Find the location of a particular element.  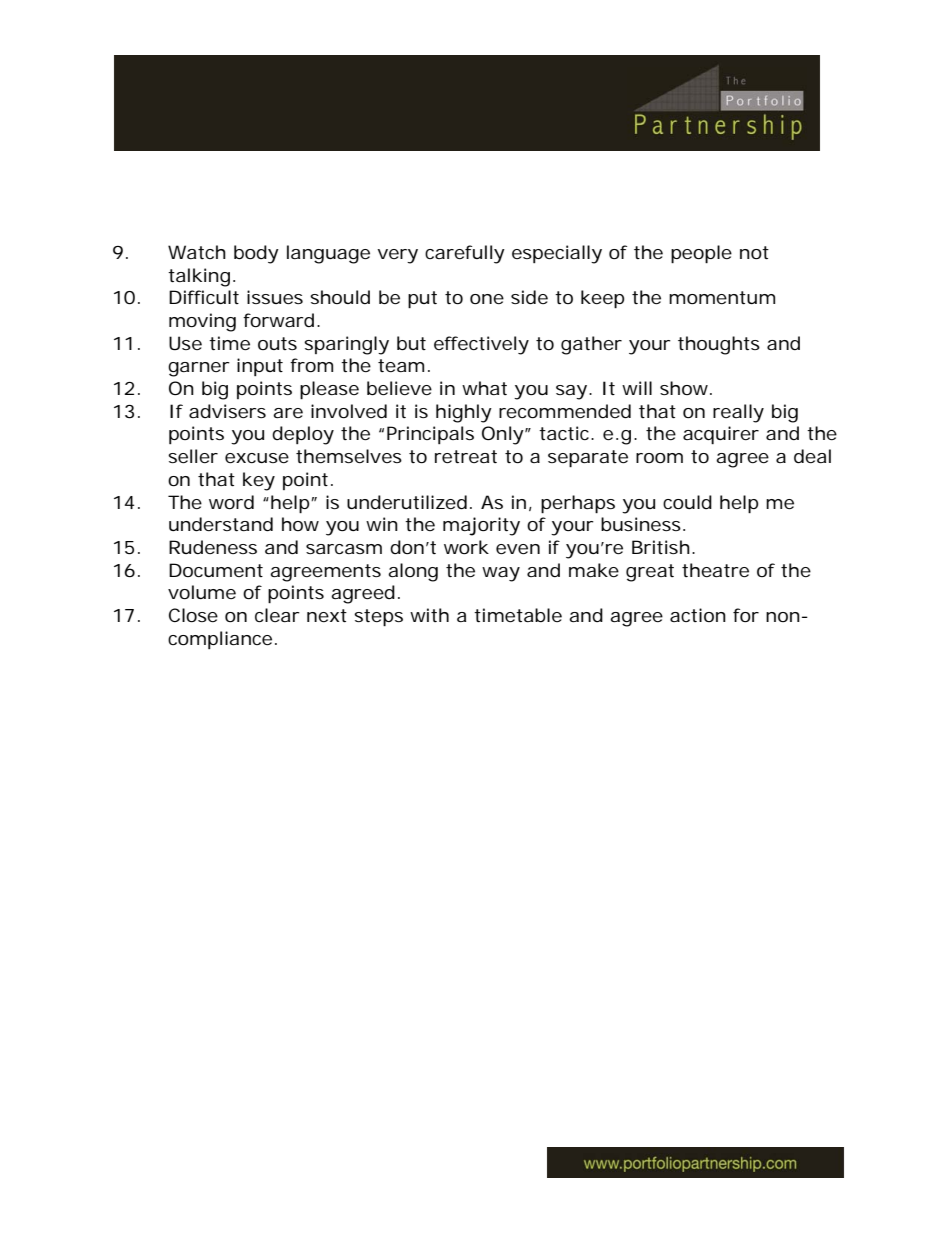

deploy is located at coordinates (303, 435).
